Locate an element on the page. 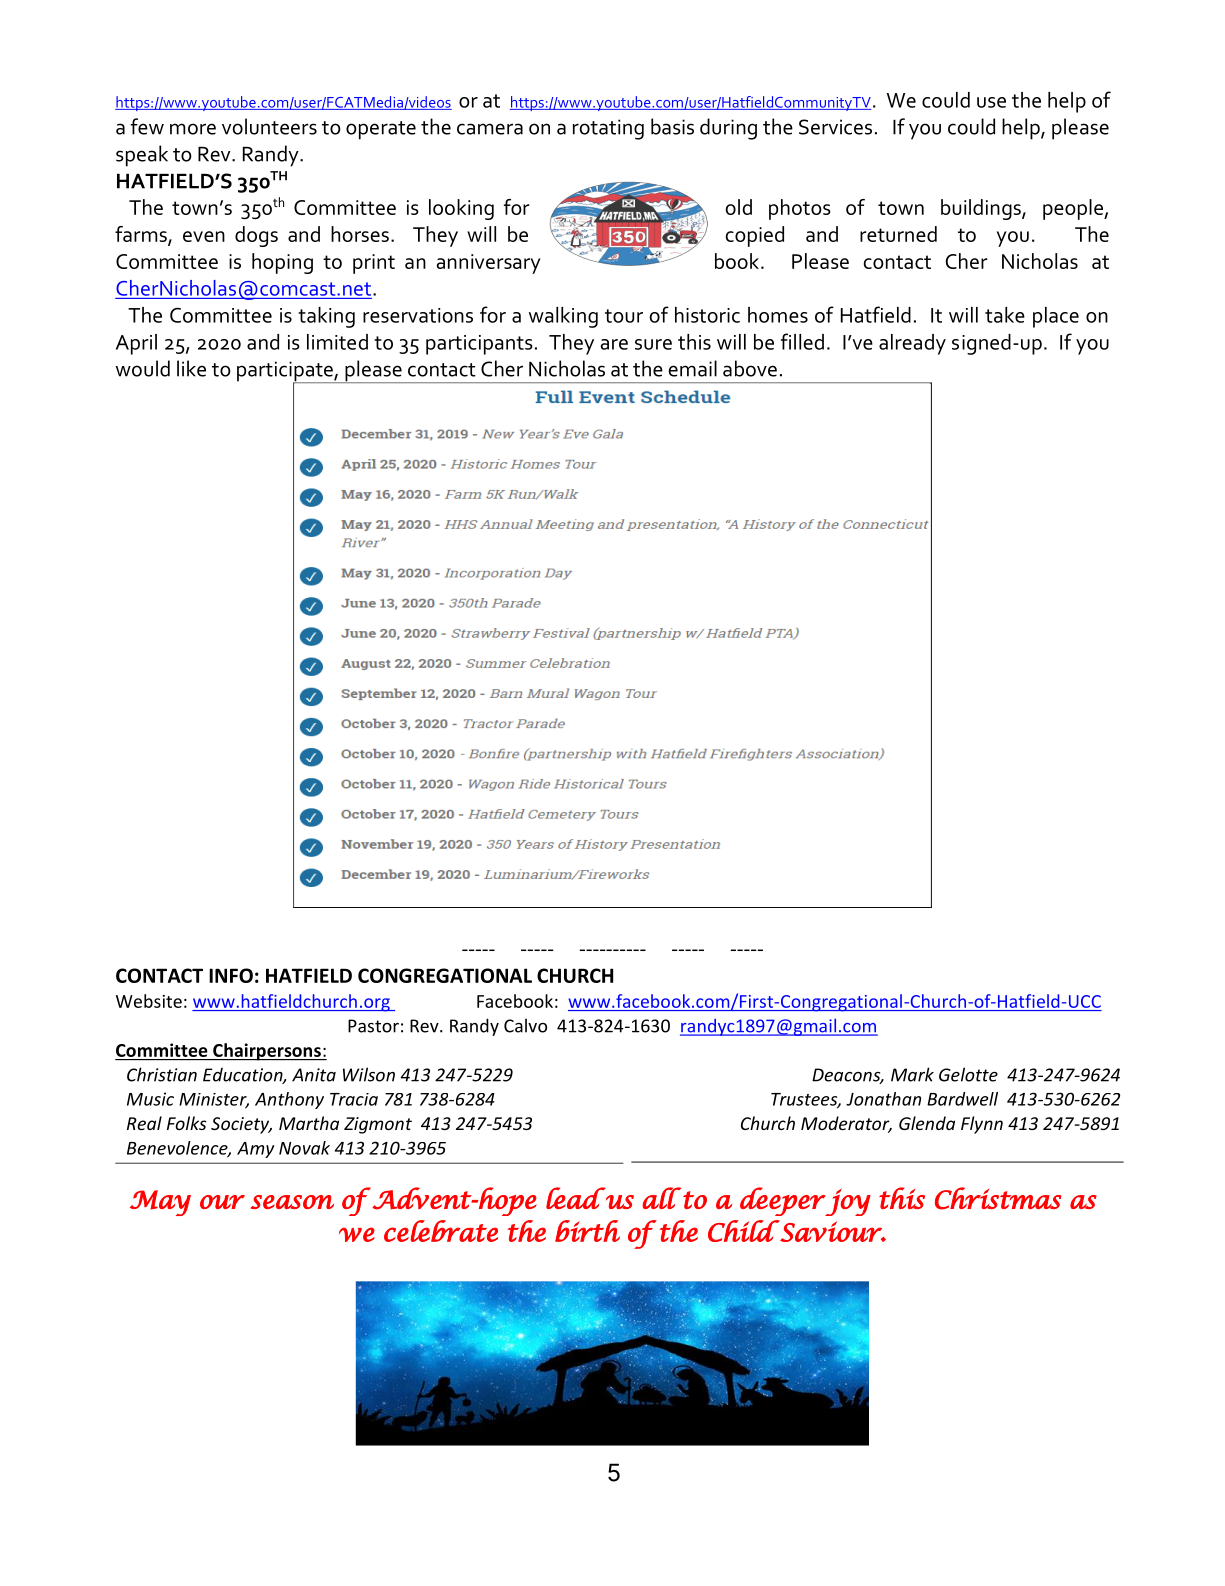 This page has height=1586, width=1225. Christmas is located at coordinates (998, 1198).
